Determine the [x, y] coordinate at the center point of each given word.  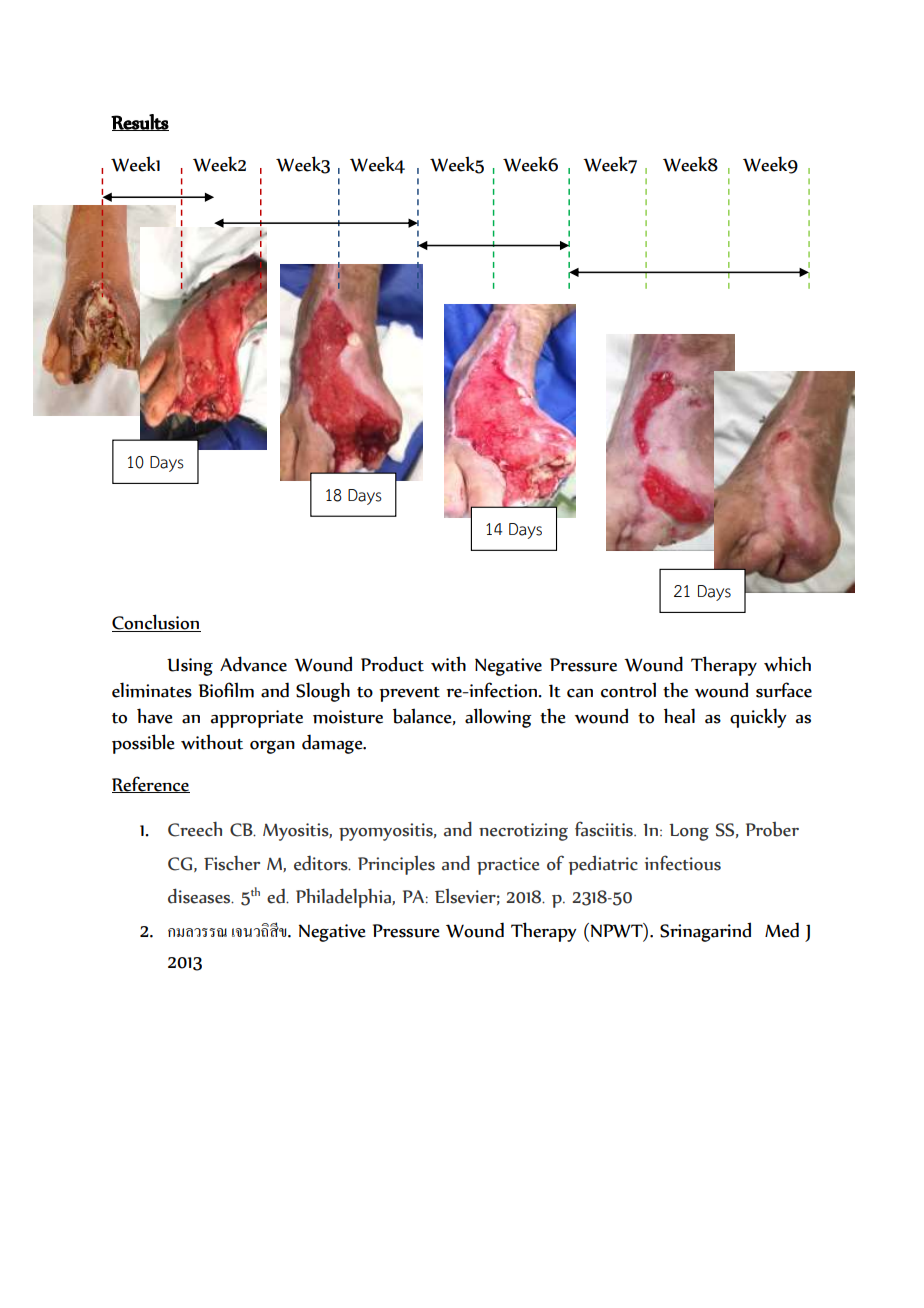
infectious [683, 863]
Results [140, 122]
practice [508, 866]
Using [190, 667]
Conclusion [156, 623]
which [787, 664]
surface [784, 690]
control [628, 690]
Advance [253, 664]
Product [392, 664]
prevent [409, 694]
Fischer [232, 863]
